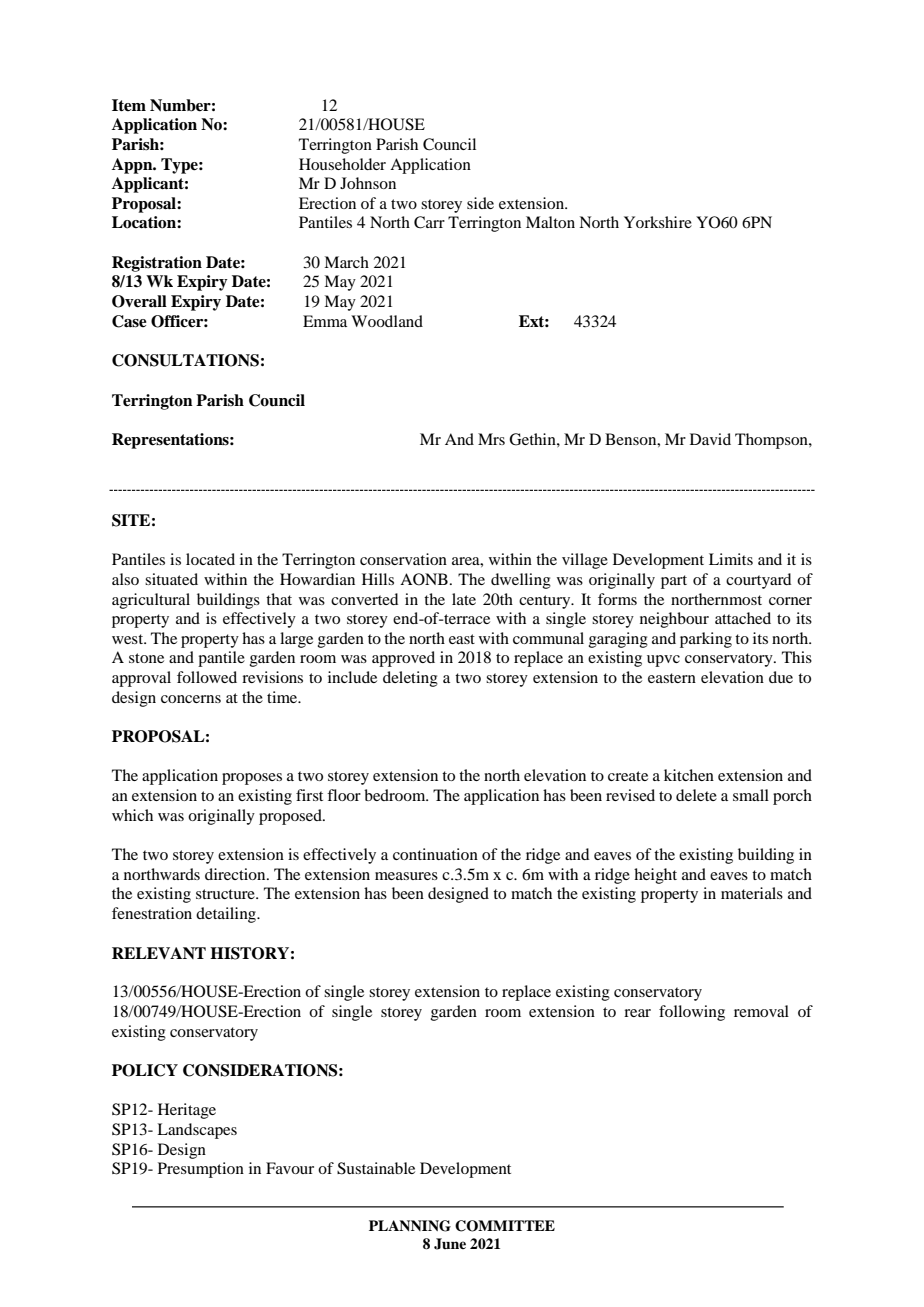 Image resolution: width=924 pixels, height=1307 pixels. What do you see at coordinates (129, 105) in the screenshot?
I see `Item` at bounding box center [129, 105].
